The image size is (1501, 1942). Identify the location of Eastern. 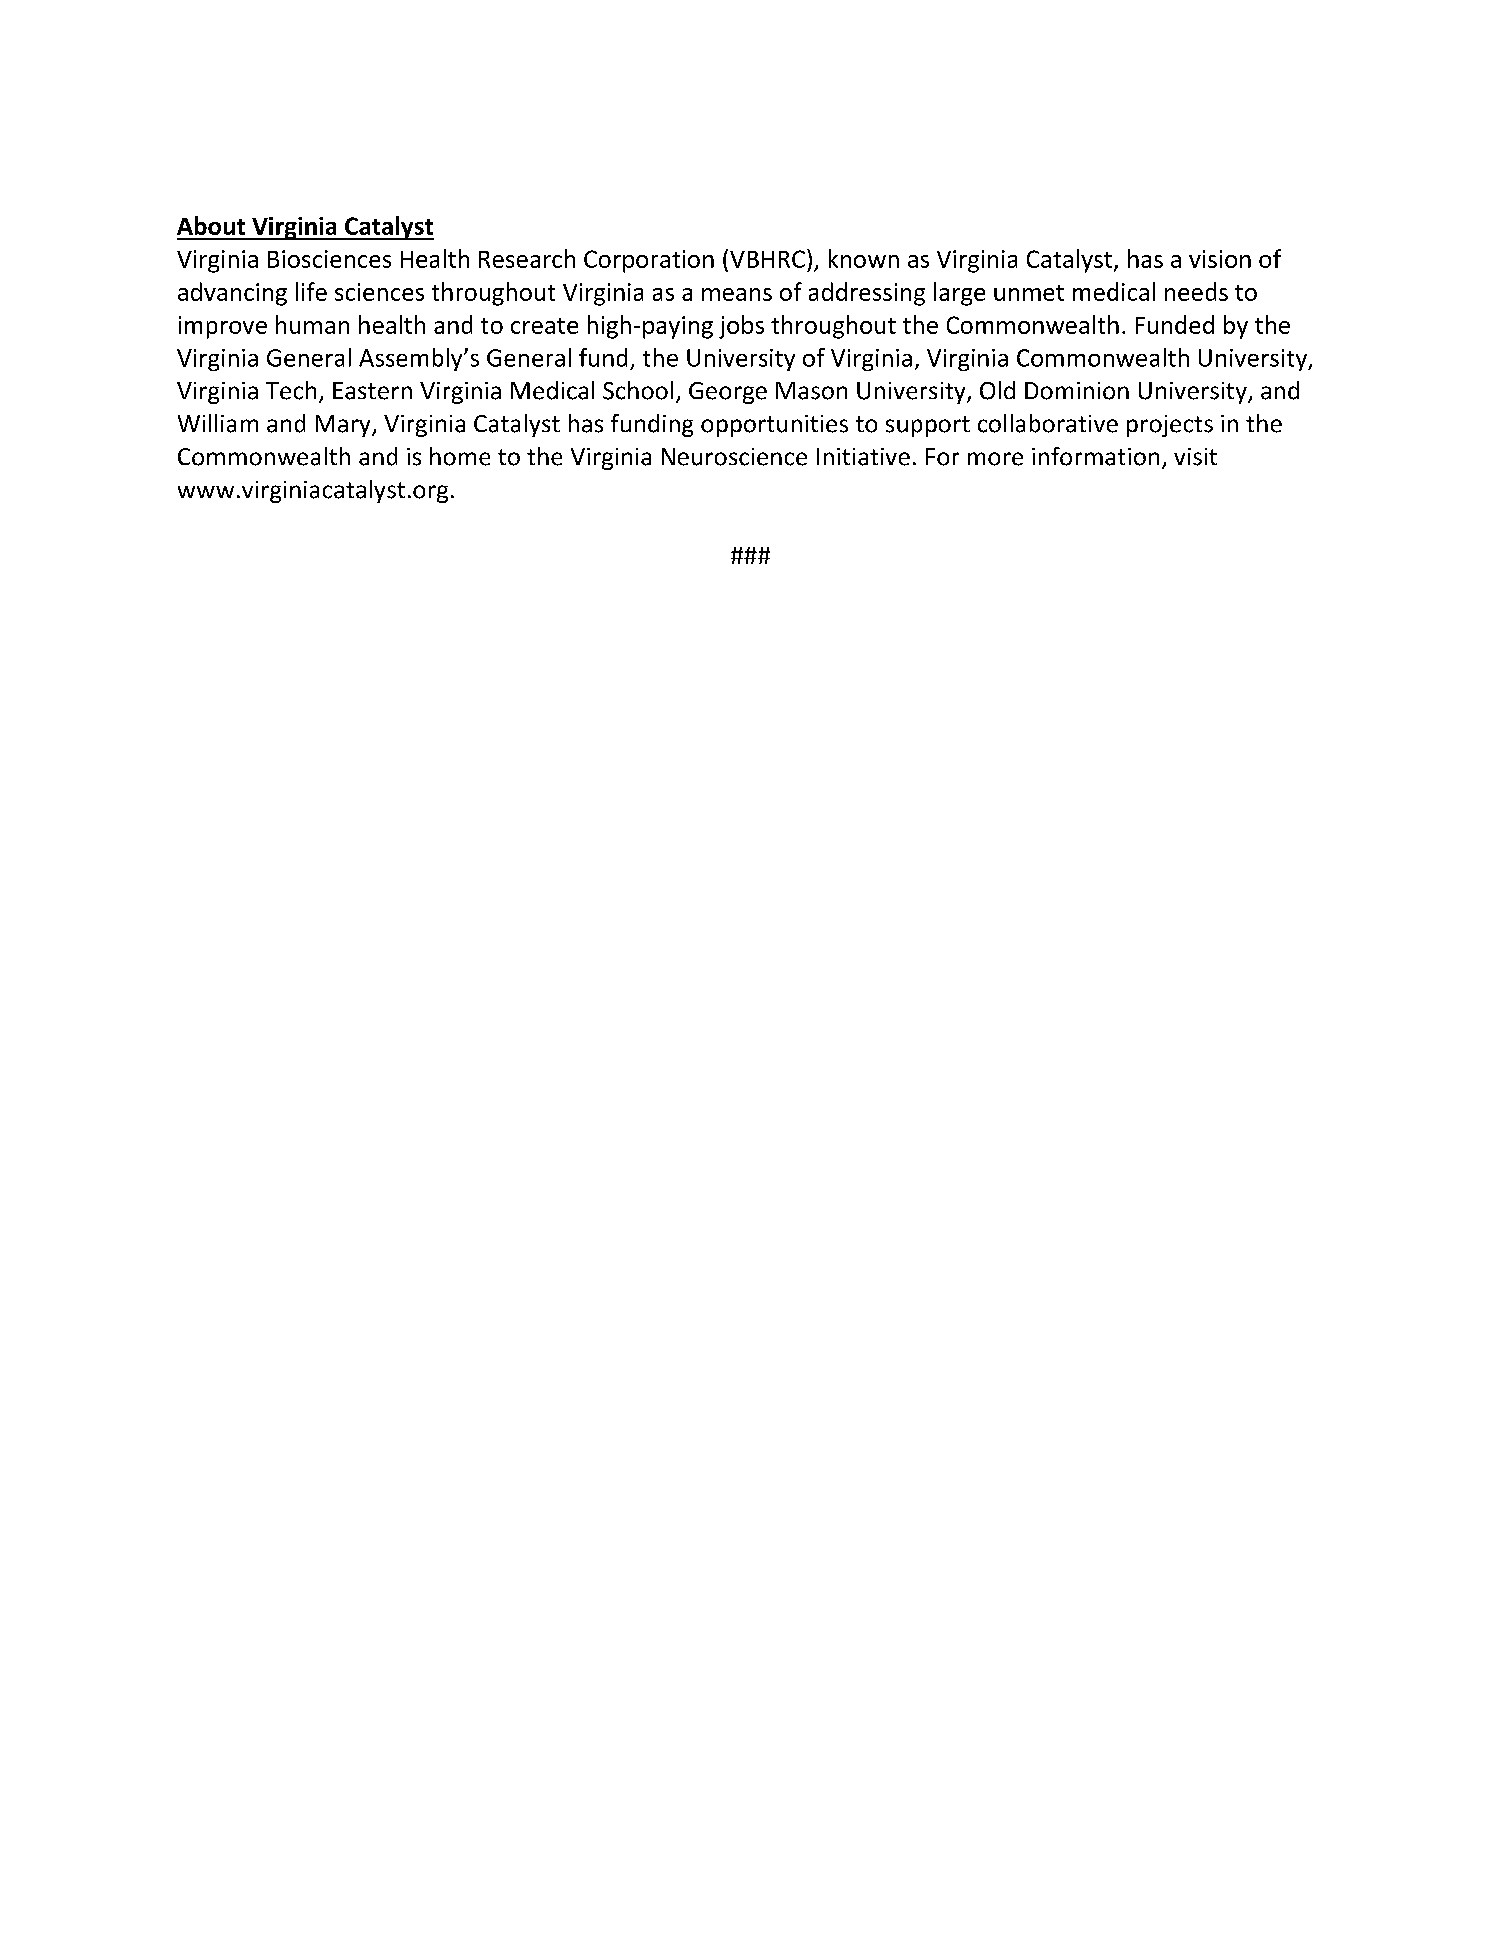
(372, 391).
